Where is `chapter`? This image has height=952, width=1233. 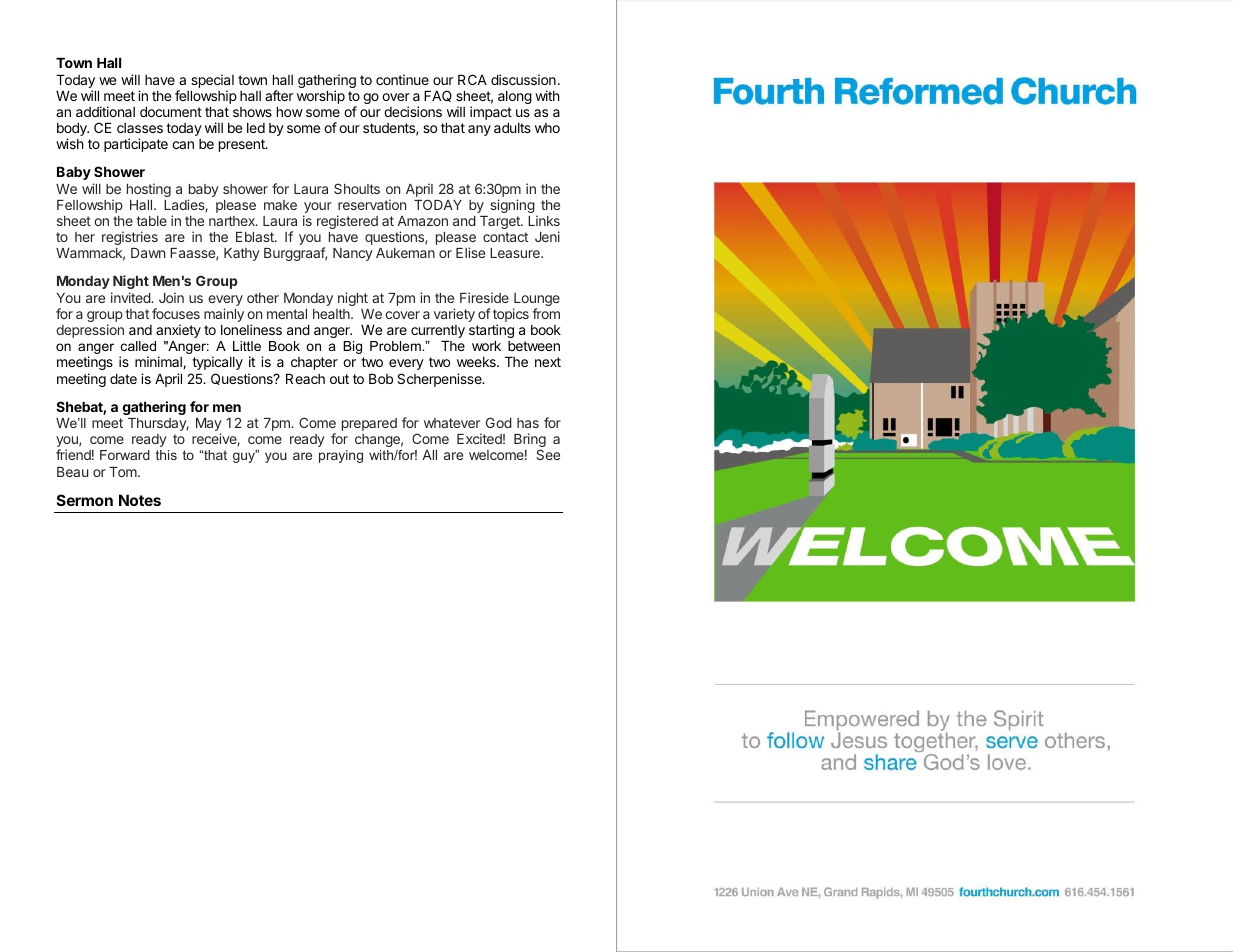 chapter is located at coordinates (314, 363).
